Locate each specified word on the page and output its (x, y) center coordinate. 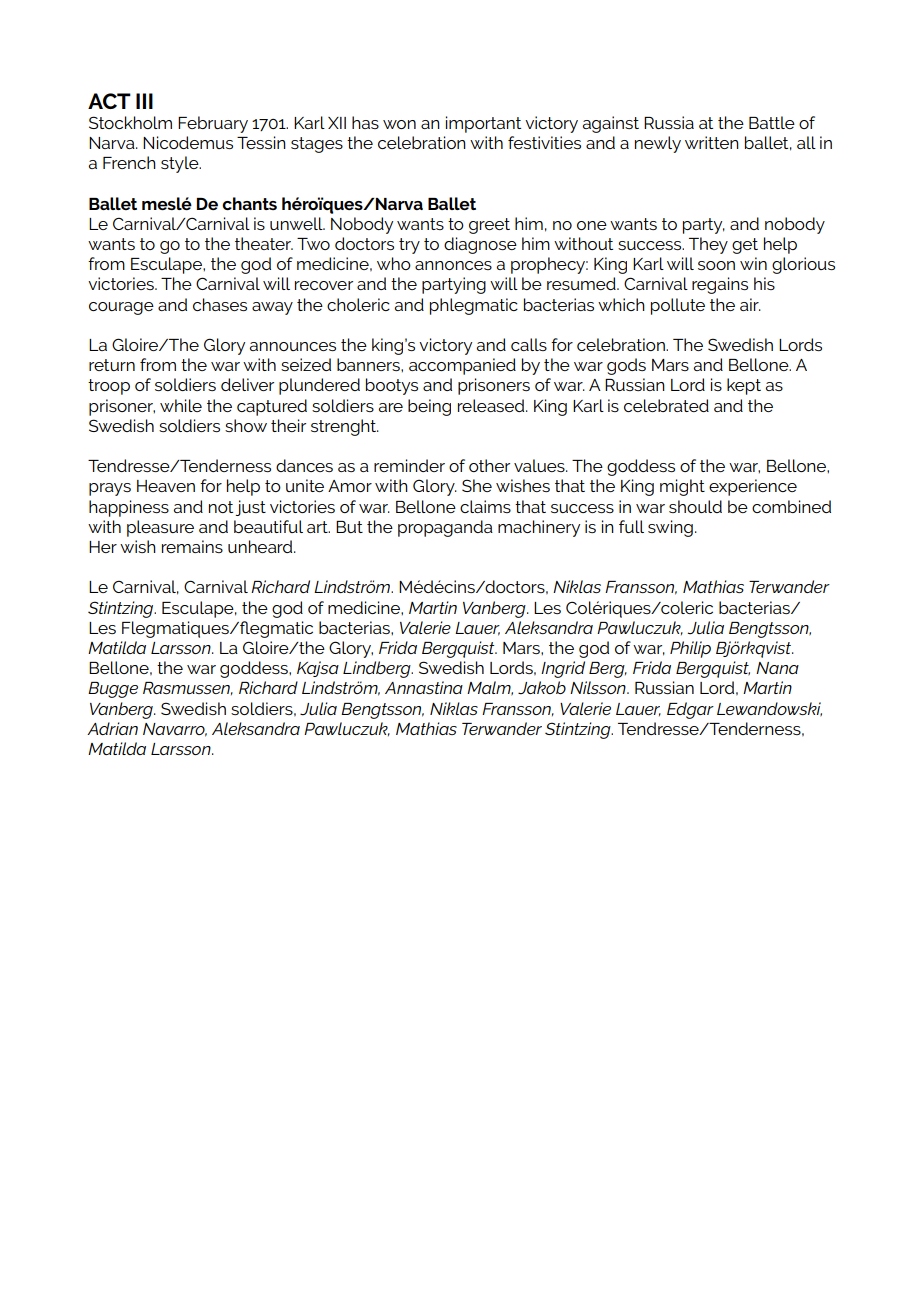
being (429, 407)
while (181, 405)
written (712, 142)
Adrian (112, 728)
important (483, 124)
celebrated (666, 405)
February (213, 124)
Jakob (542, 687)
